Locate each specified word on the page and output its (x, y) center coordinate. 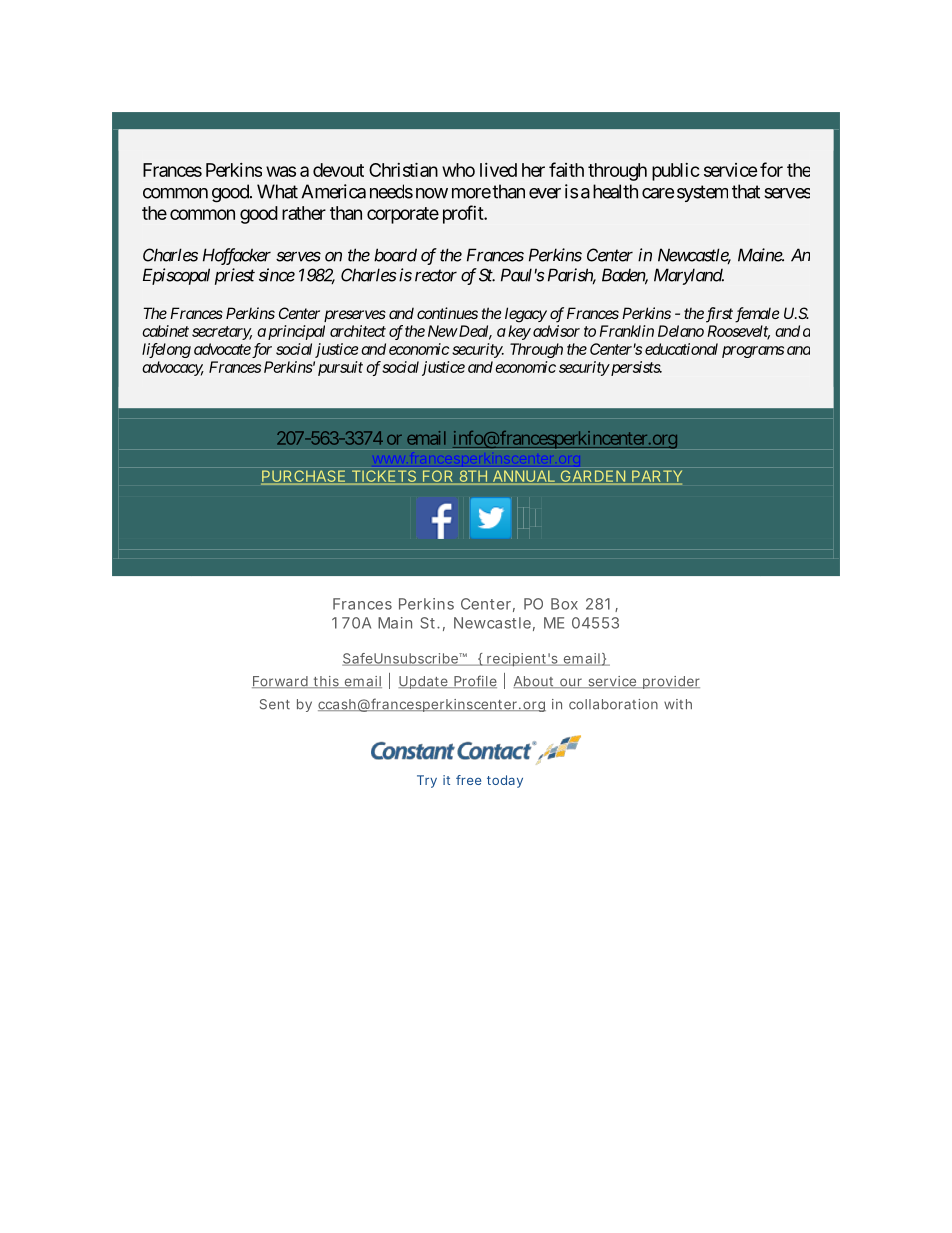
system (702, 193)
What (277, 191)
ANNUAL (524, 477)
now (432, 193)
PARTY (657, 476)
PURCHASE (304, 477)
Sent (275, 704)
